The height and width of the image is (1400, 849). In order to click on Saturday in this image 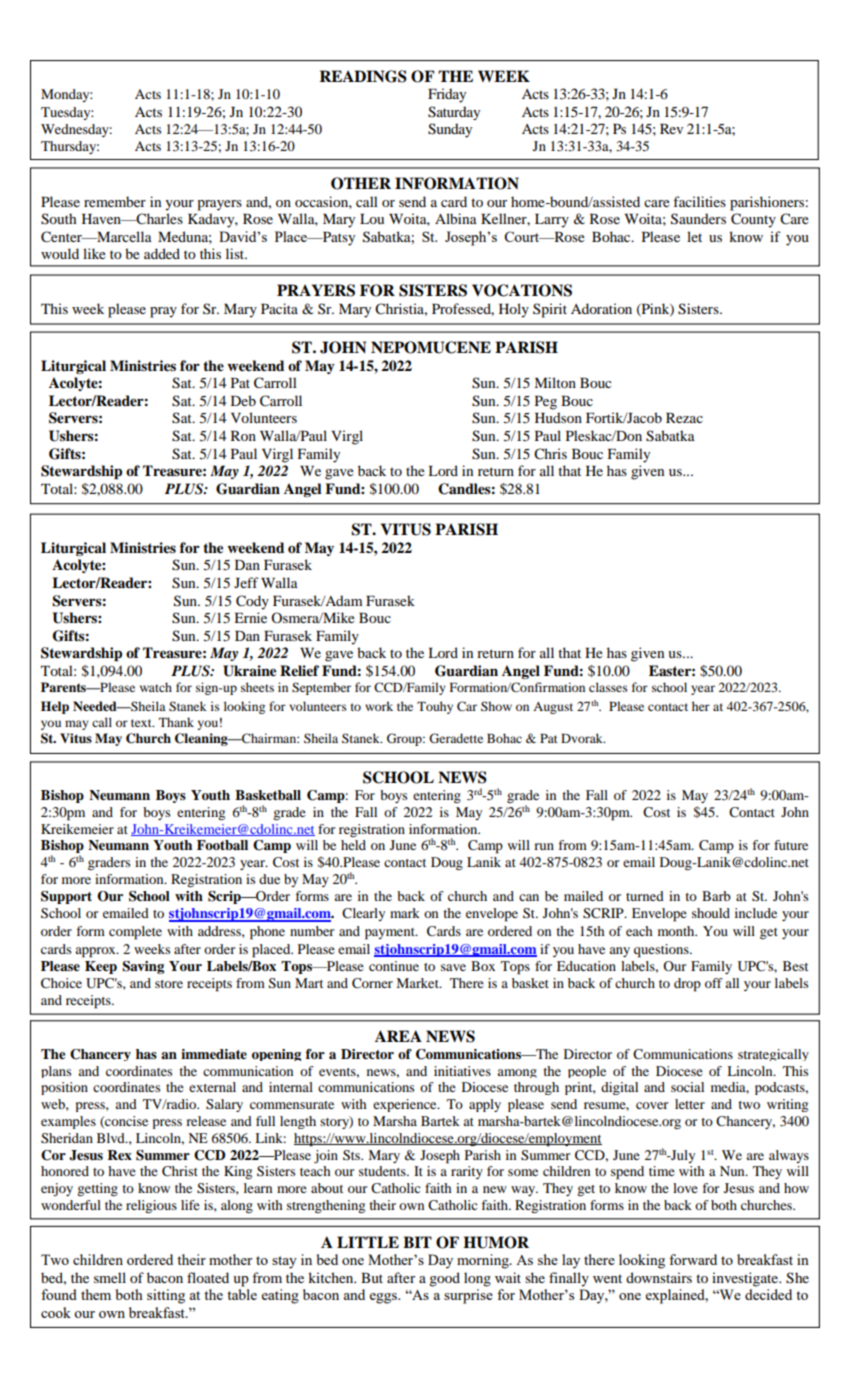, I will do `click(454, 113)`.
